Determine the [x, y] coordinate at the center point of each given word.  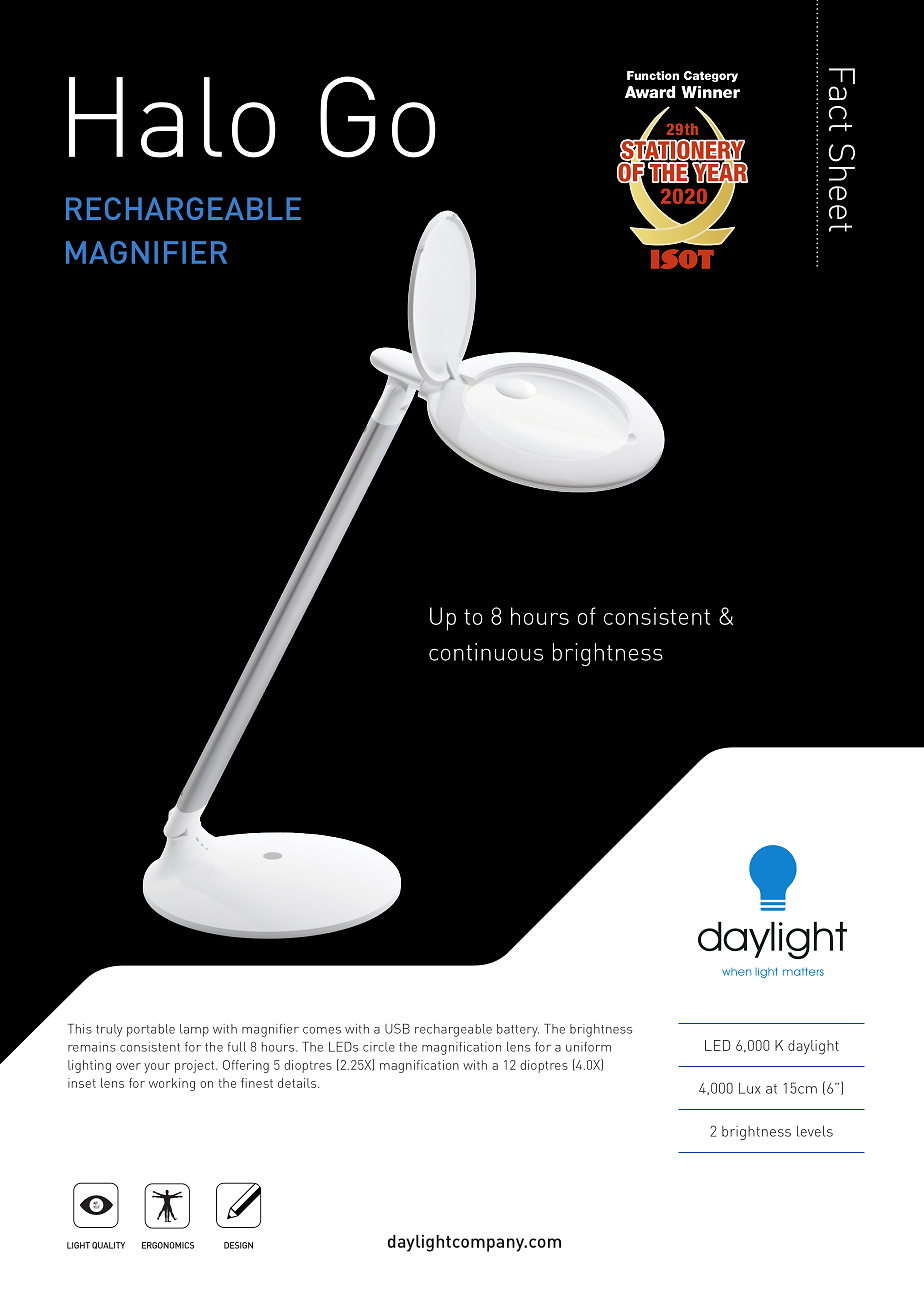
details [298, 1083]
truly [109, 1030]
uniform [588, 1047]
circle [379, 1047]
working [172, 1084]
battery [518, 1030]
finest [257, 1083]
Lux [749, 1088]
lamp [194, 1030]
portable [151, 1030]
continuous [486, 652]
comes [322, 1030]
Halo [172, 117]
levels [815, 1131]
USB [397, 1028]
